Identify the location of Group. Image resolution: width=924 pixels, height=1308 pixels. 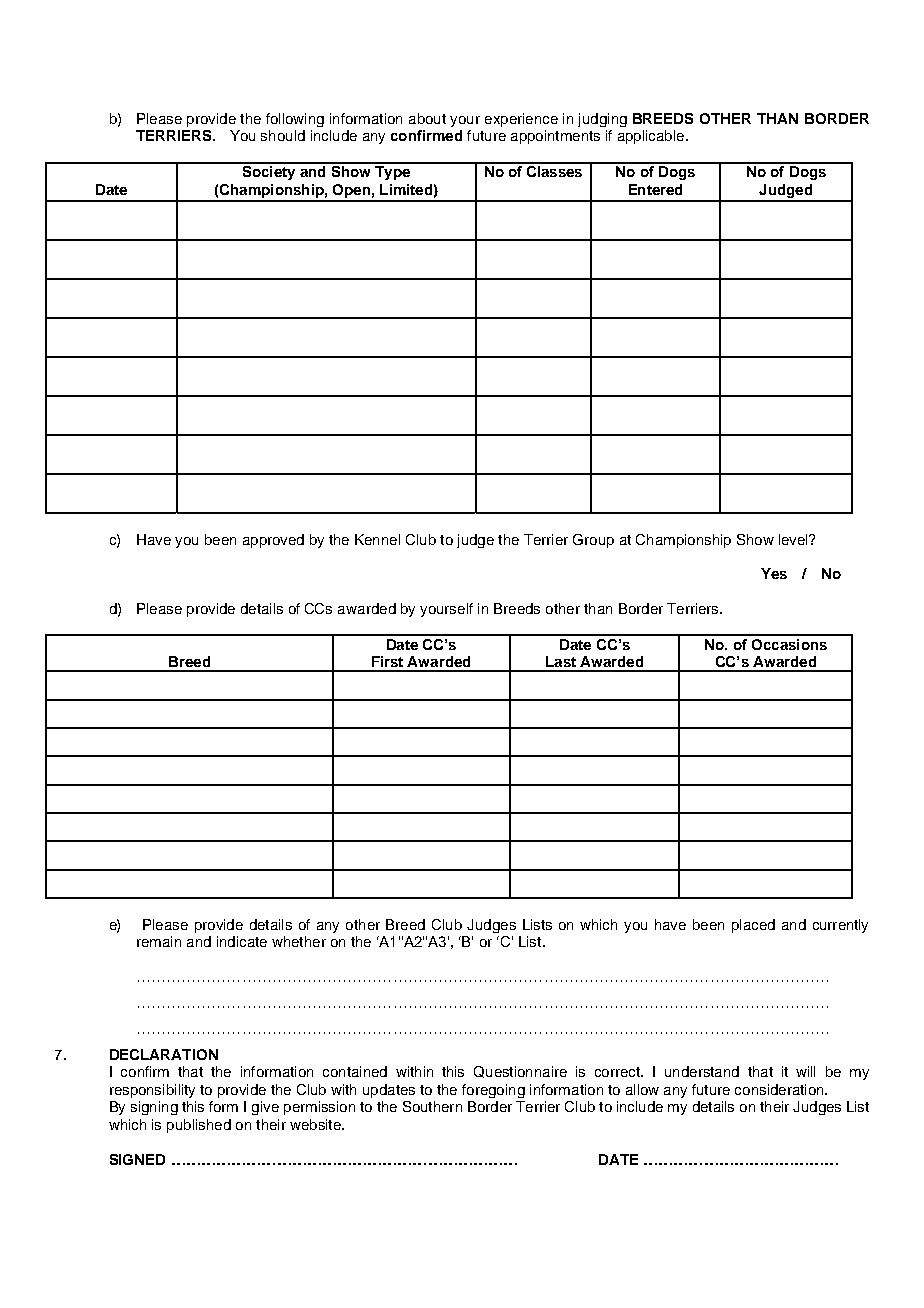
(593, 541).
